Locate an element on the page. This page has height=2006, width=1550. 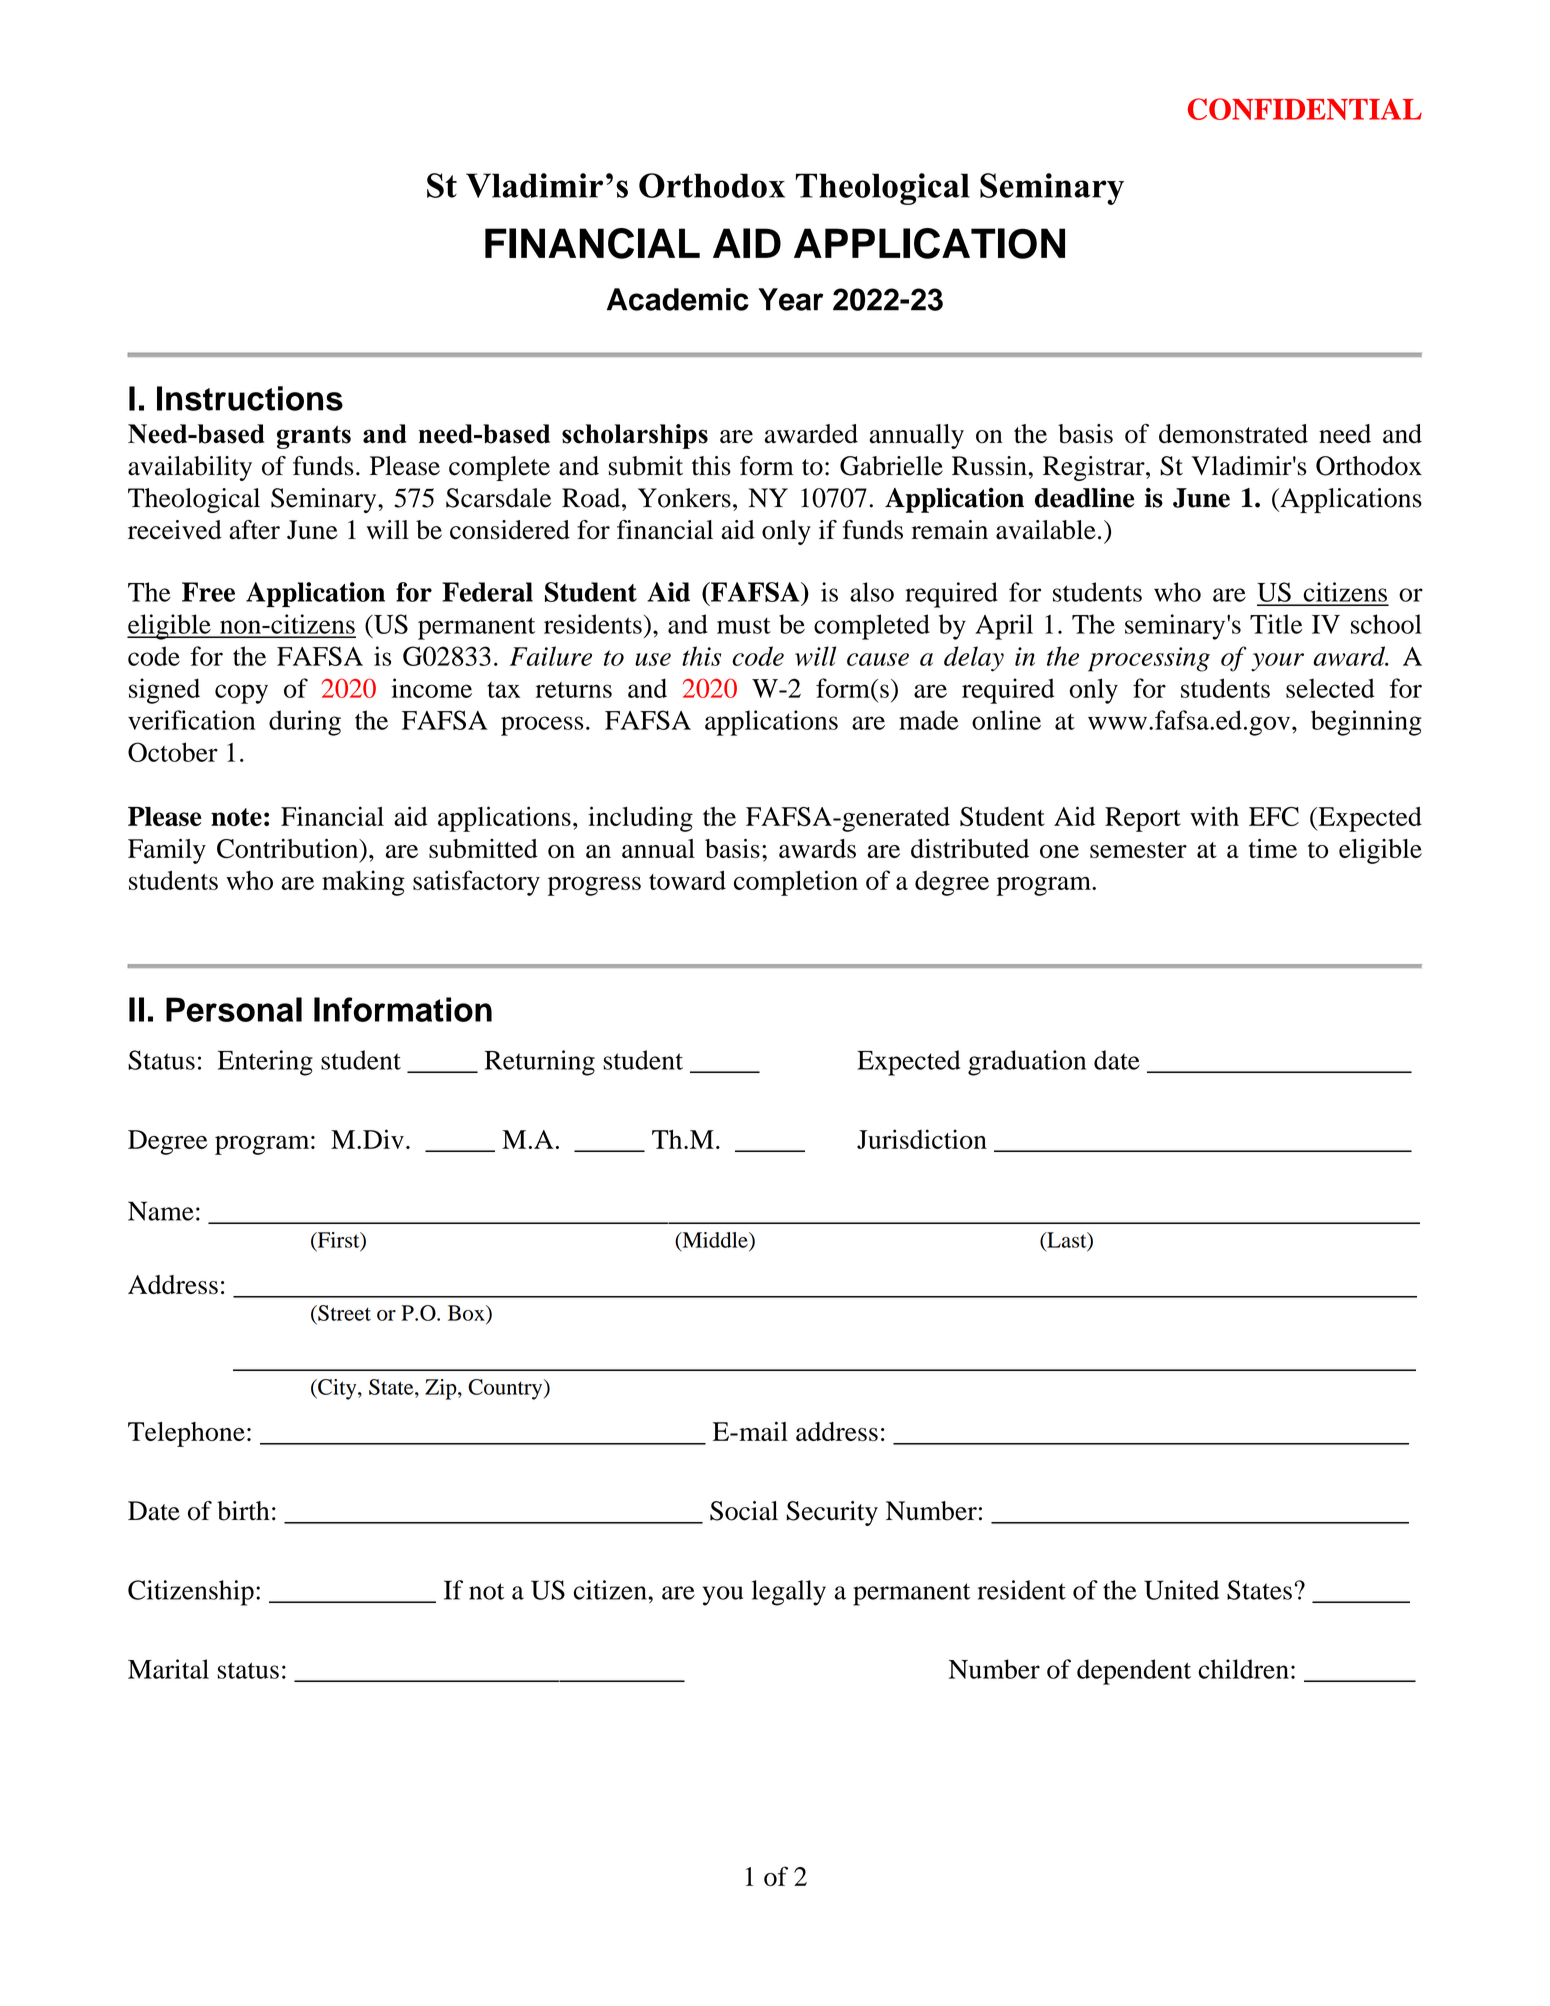
legally is located at coordinates (789, 1593).
